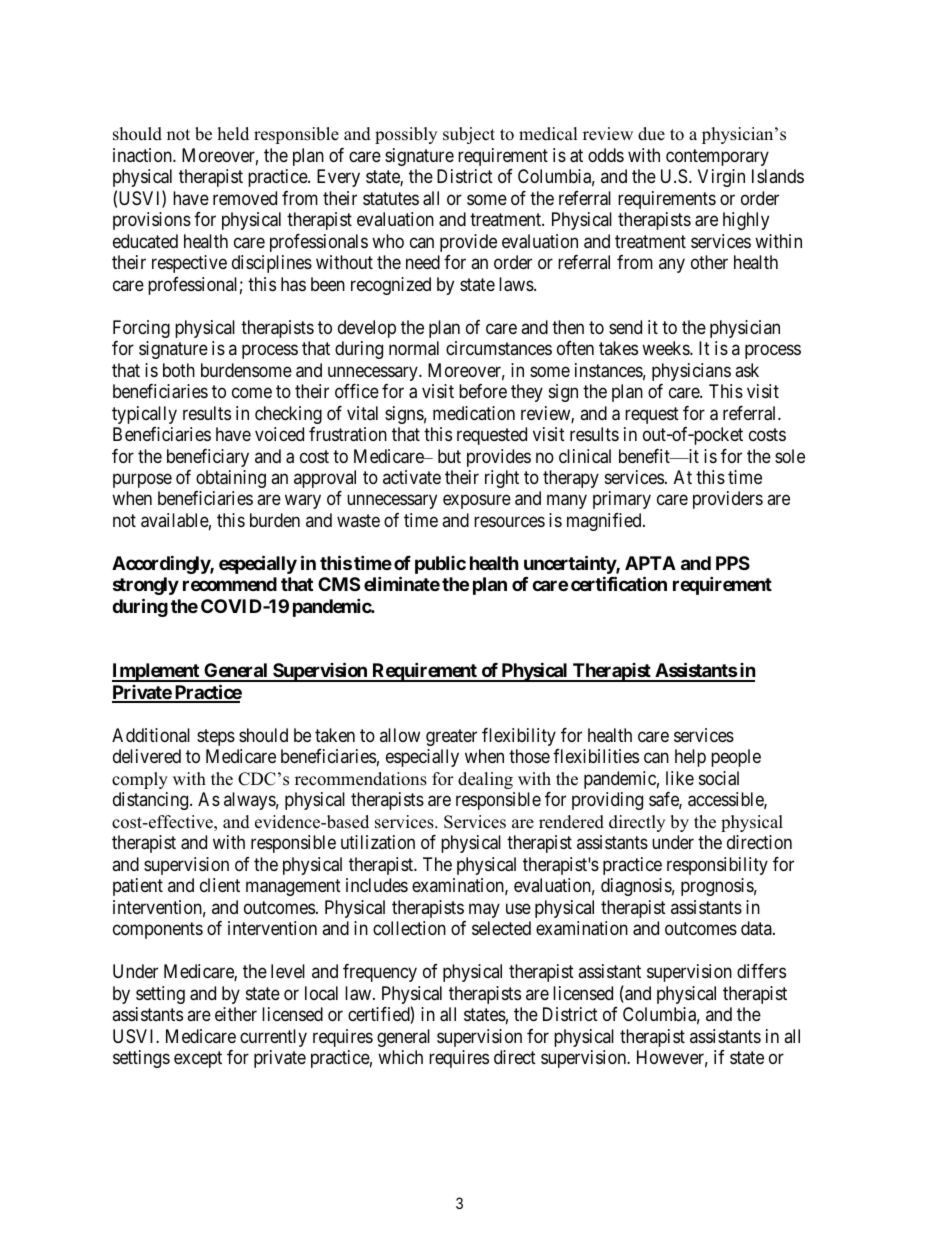 This page has width=952, height=1233. Describe the element at coordinates (747, 370) in the page. I see `ask` at that location.
